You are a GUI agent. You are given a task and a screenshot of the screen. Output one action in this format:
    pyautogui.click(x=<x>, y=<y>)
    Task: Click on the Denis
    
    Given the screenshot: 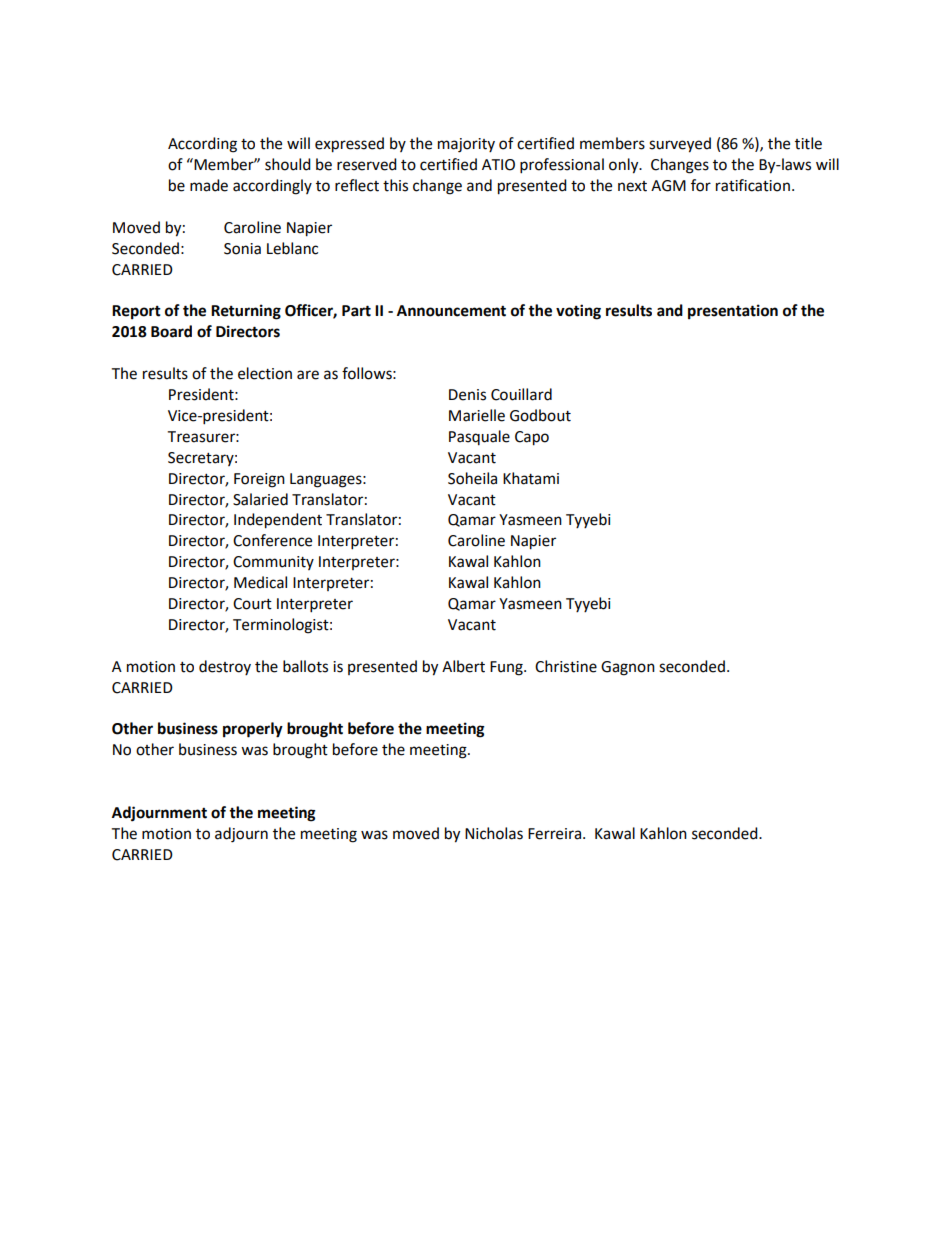 What is the action you would take?
    pyautogui.click(x=467, y=395)
